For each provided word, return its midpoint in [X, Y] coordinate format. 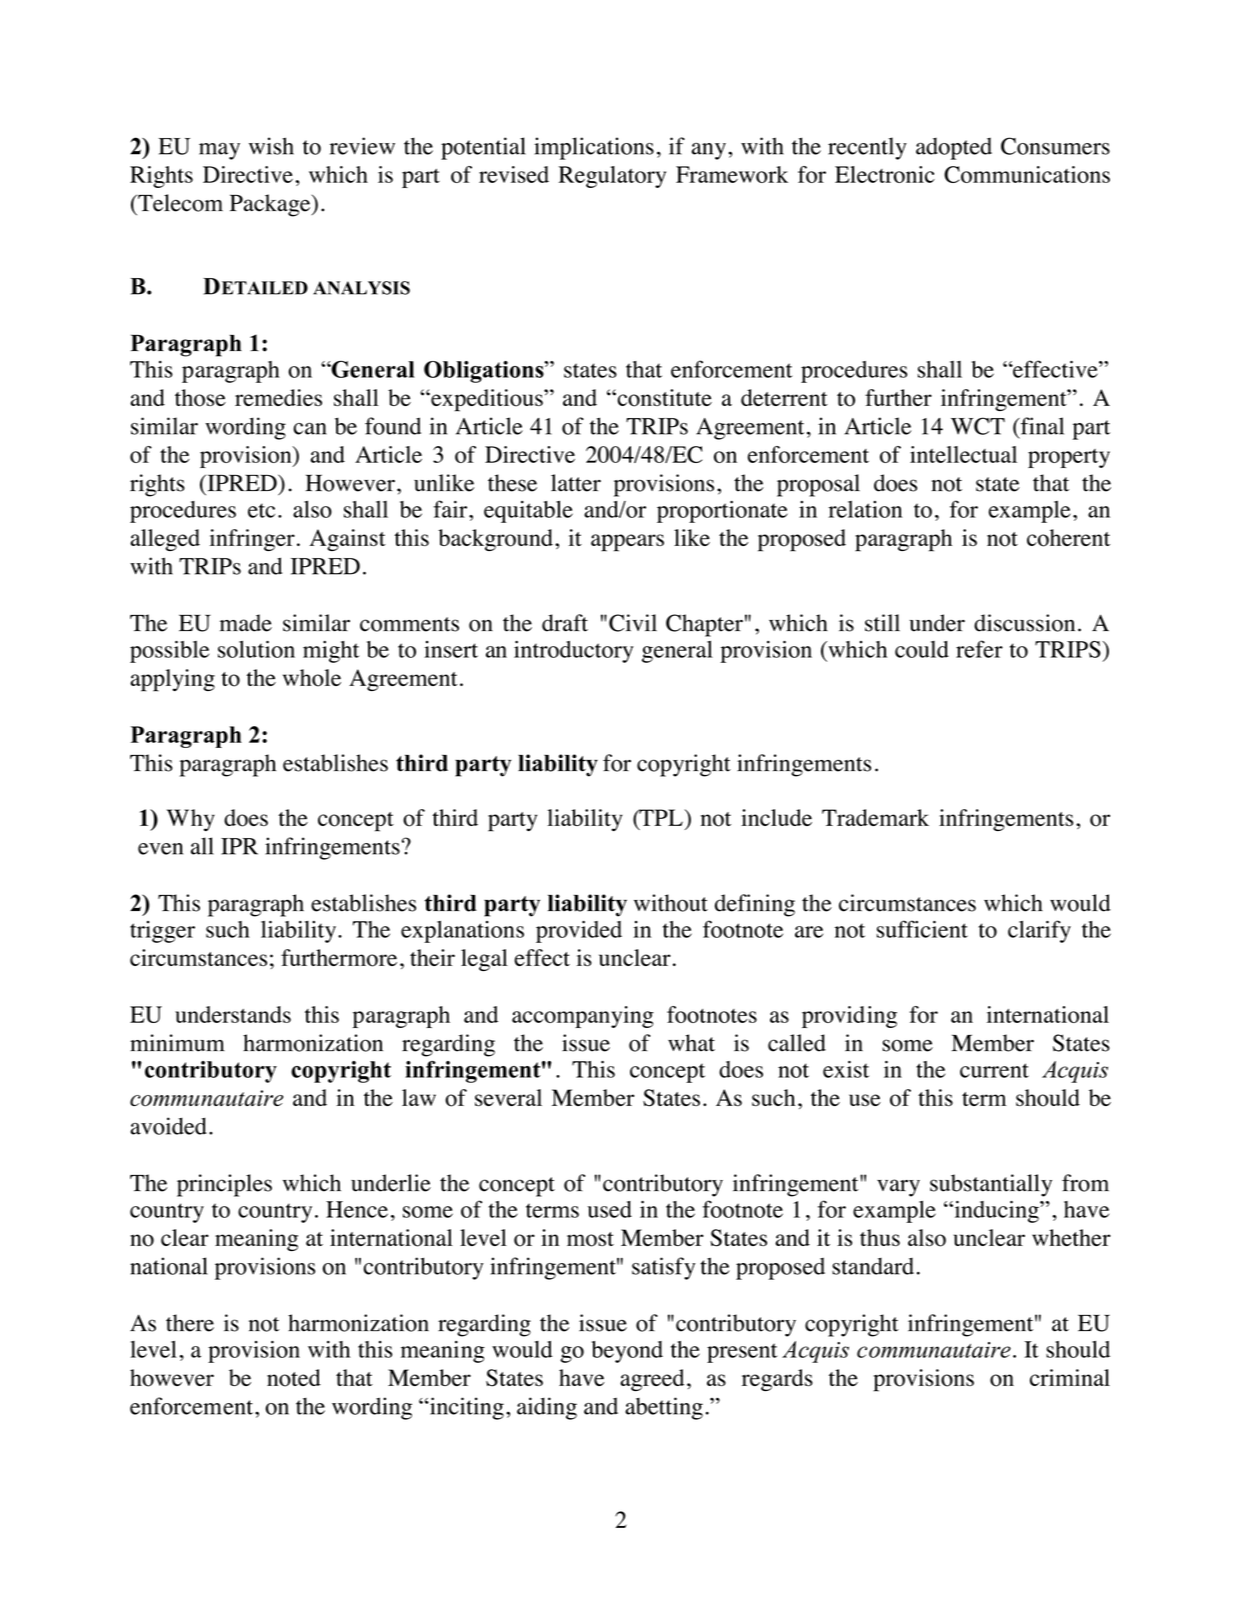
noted [294, 1378]
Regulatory [612, 177]
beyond [627, 1352]
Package [271, 205]
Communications [1027, 174]
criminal [1070, 1377]
